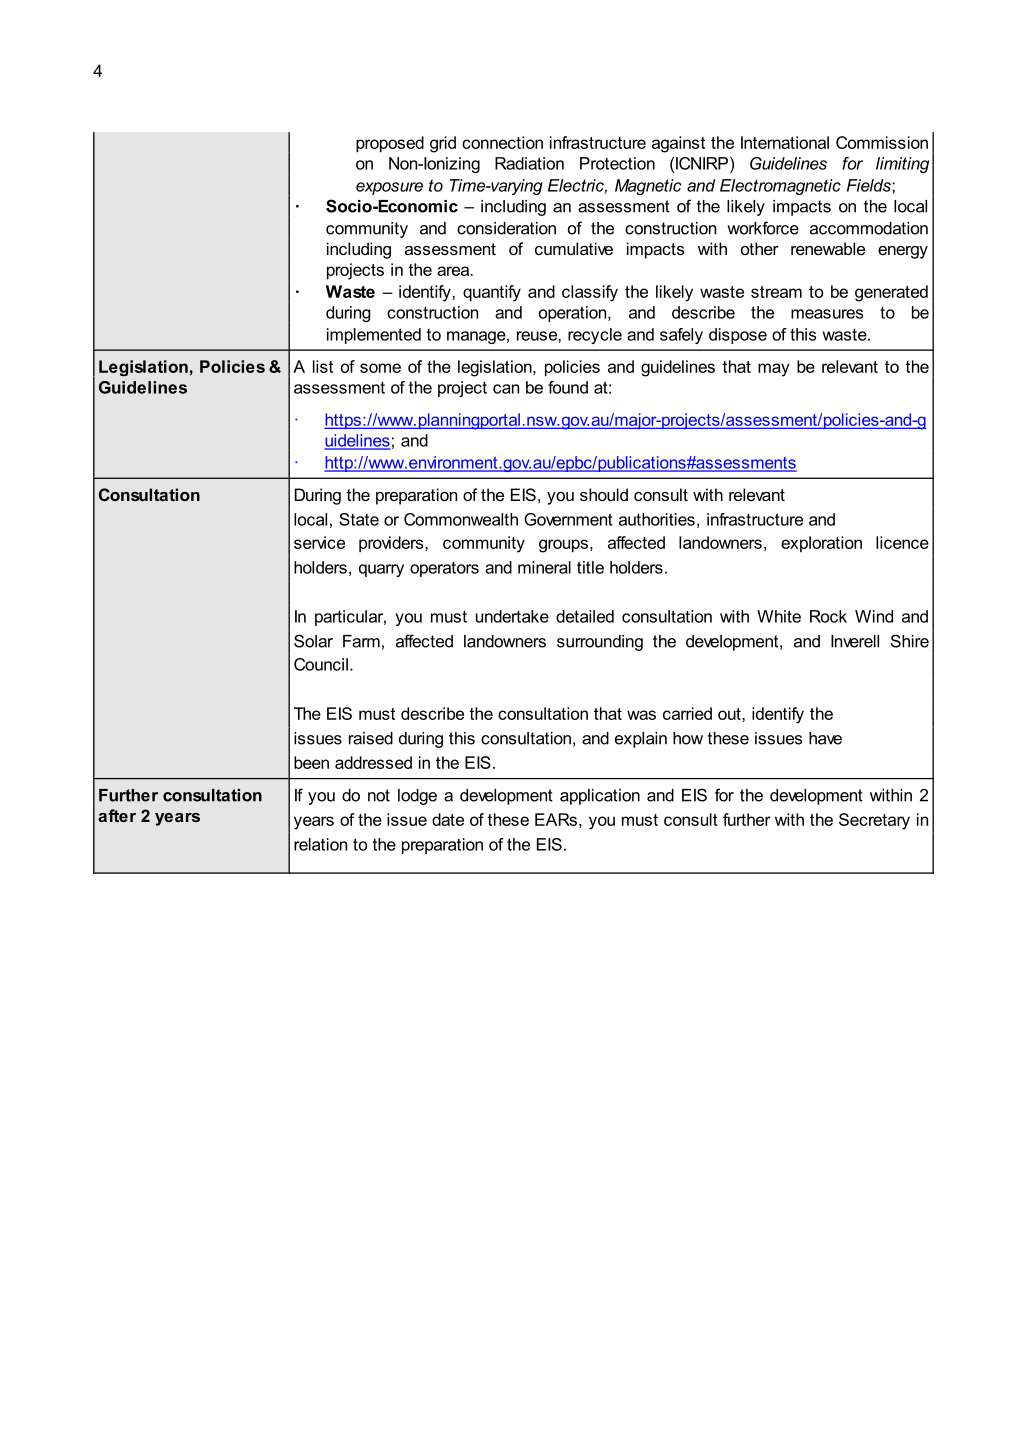 This document has height=1453, width=1027. I want to click on Commonwealth, so click(461, 519).
